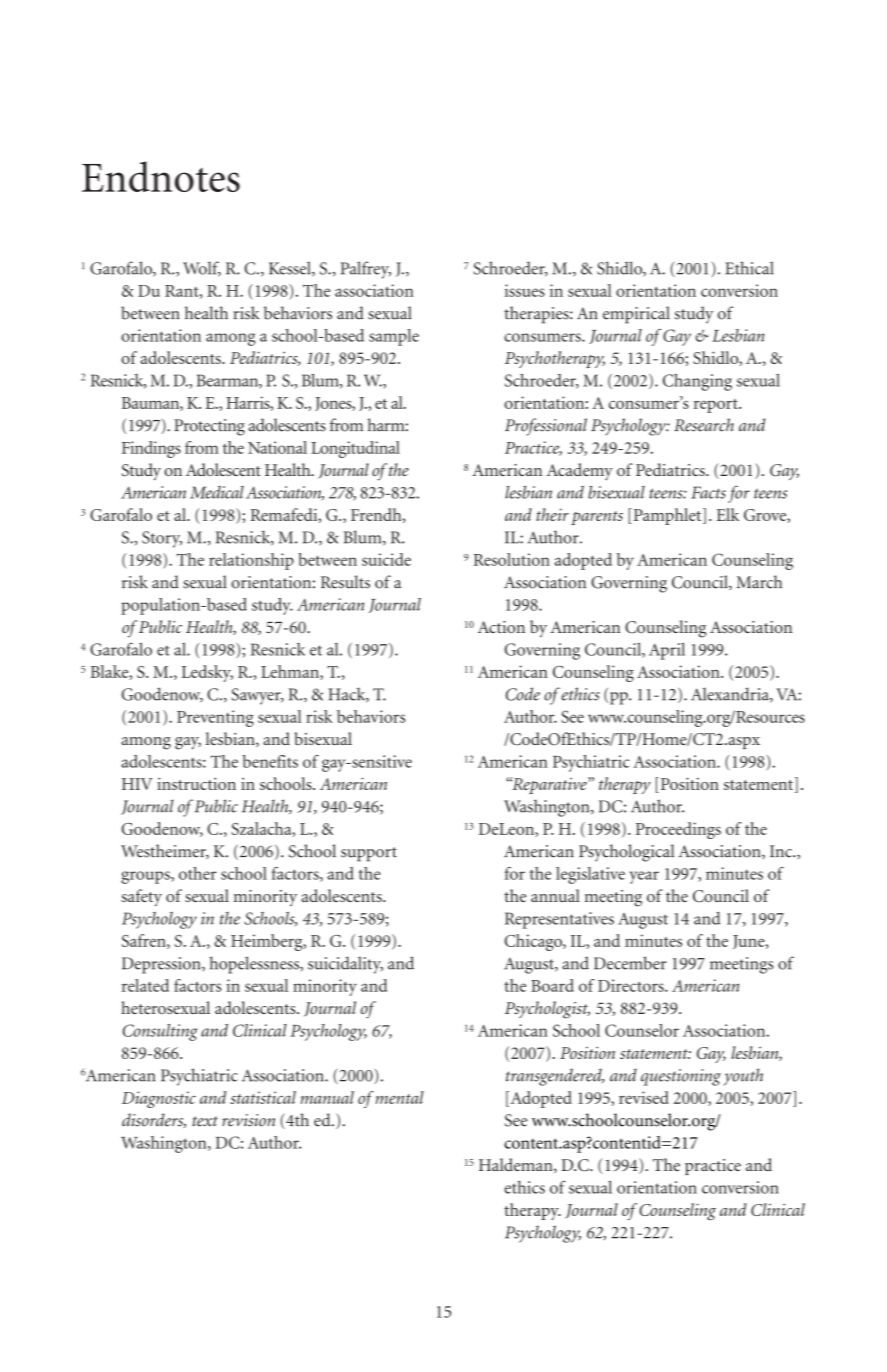 The height and width of the document is (1372, 887). What do you see at coordinates (667, 651) in the document?
I see `April` at bounding box center [667, 651].
